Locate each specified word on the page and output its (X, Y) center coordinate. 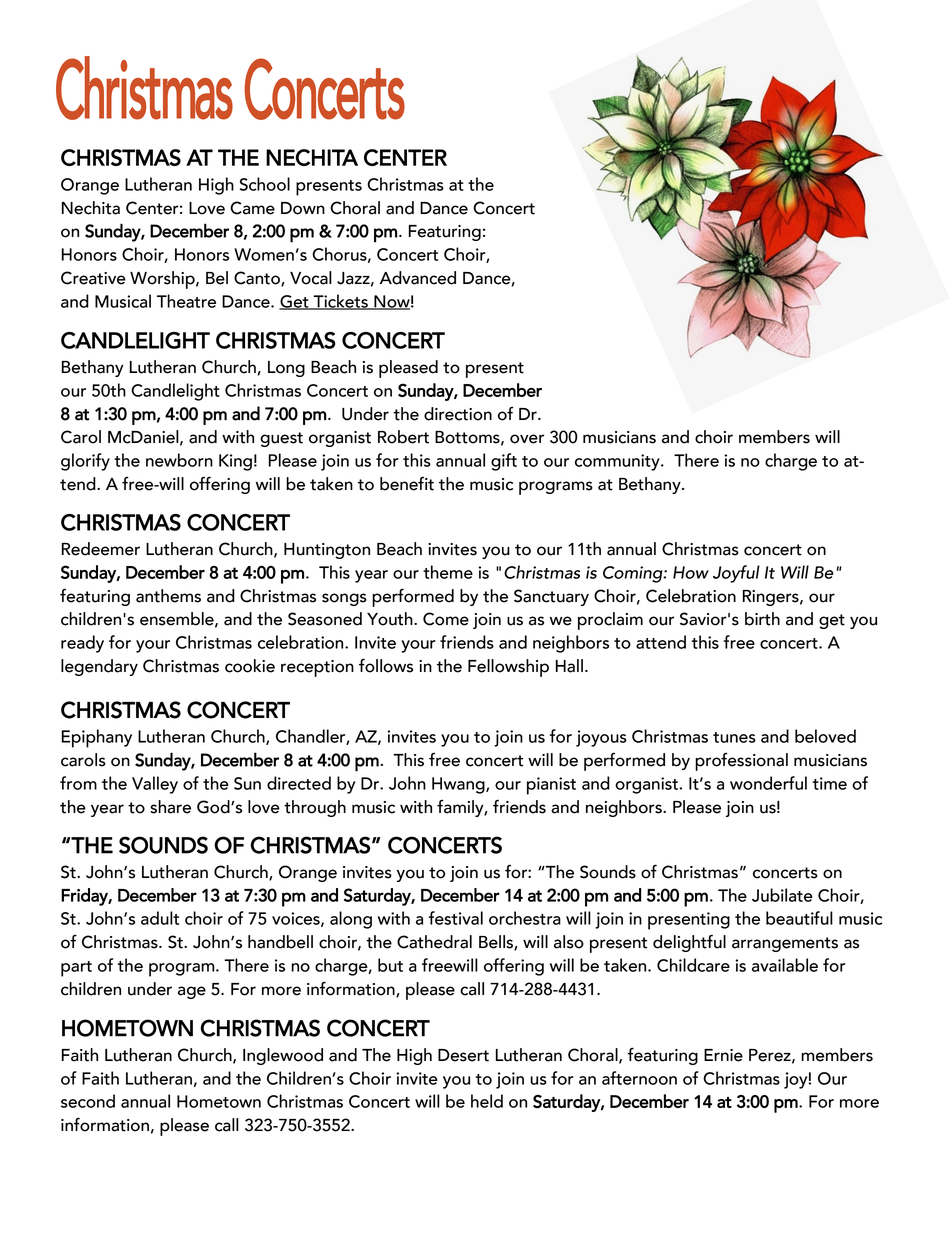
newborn (179, 460)
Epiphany (96, 738)
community (618, 462)
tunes (734, 737)
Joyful (736, 574)
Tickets (341, 302)
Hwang (459, 785)
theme (448, 572)
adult (160, 918)
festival (456, 918)
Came (252, 208)
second (88, 1101)
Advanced (418, 278)
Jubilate (782, 895)
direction (458, 414)
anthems (168, 596)
